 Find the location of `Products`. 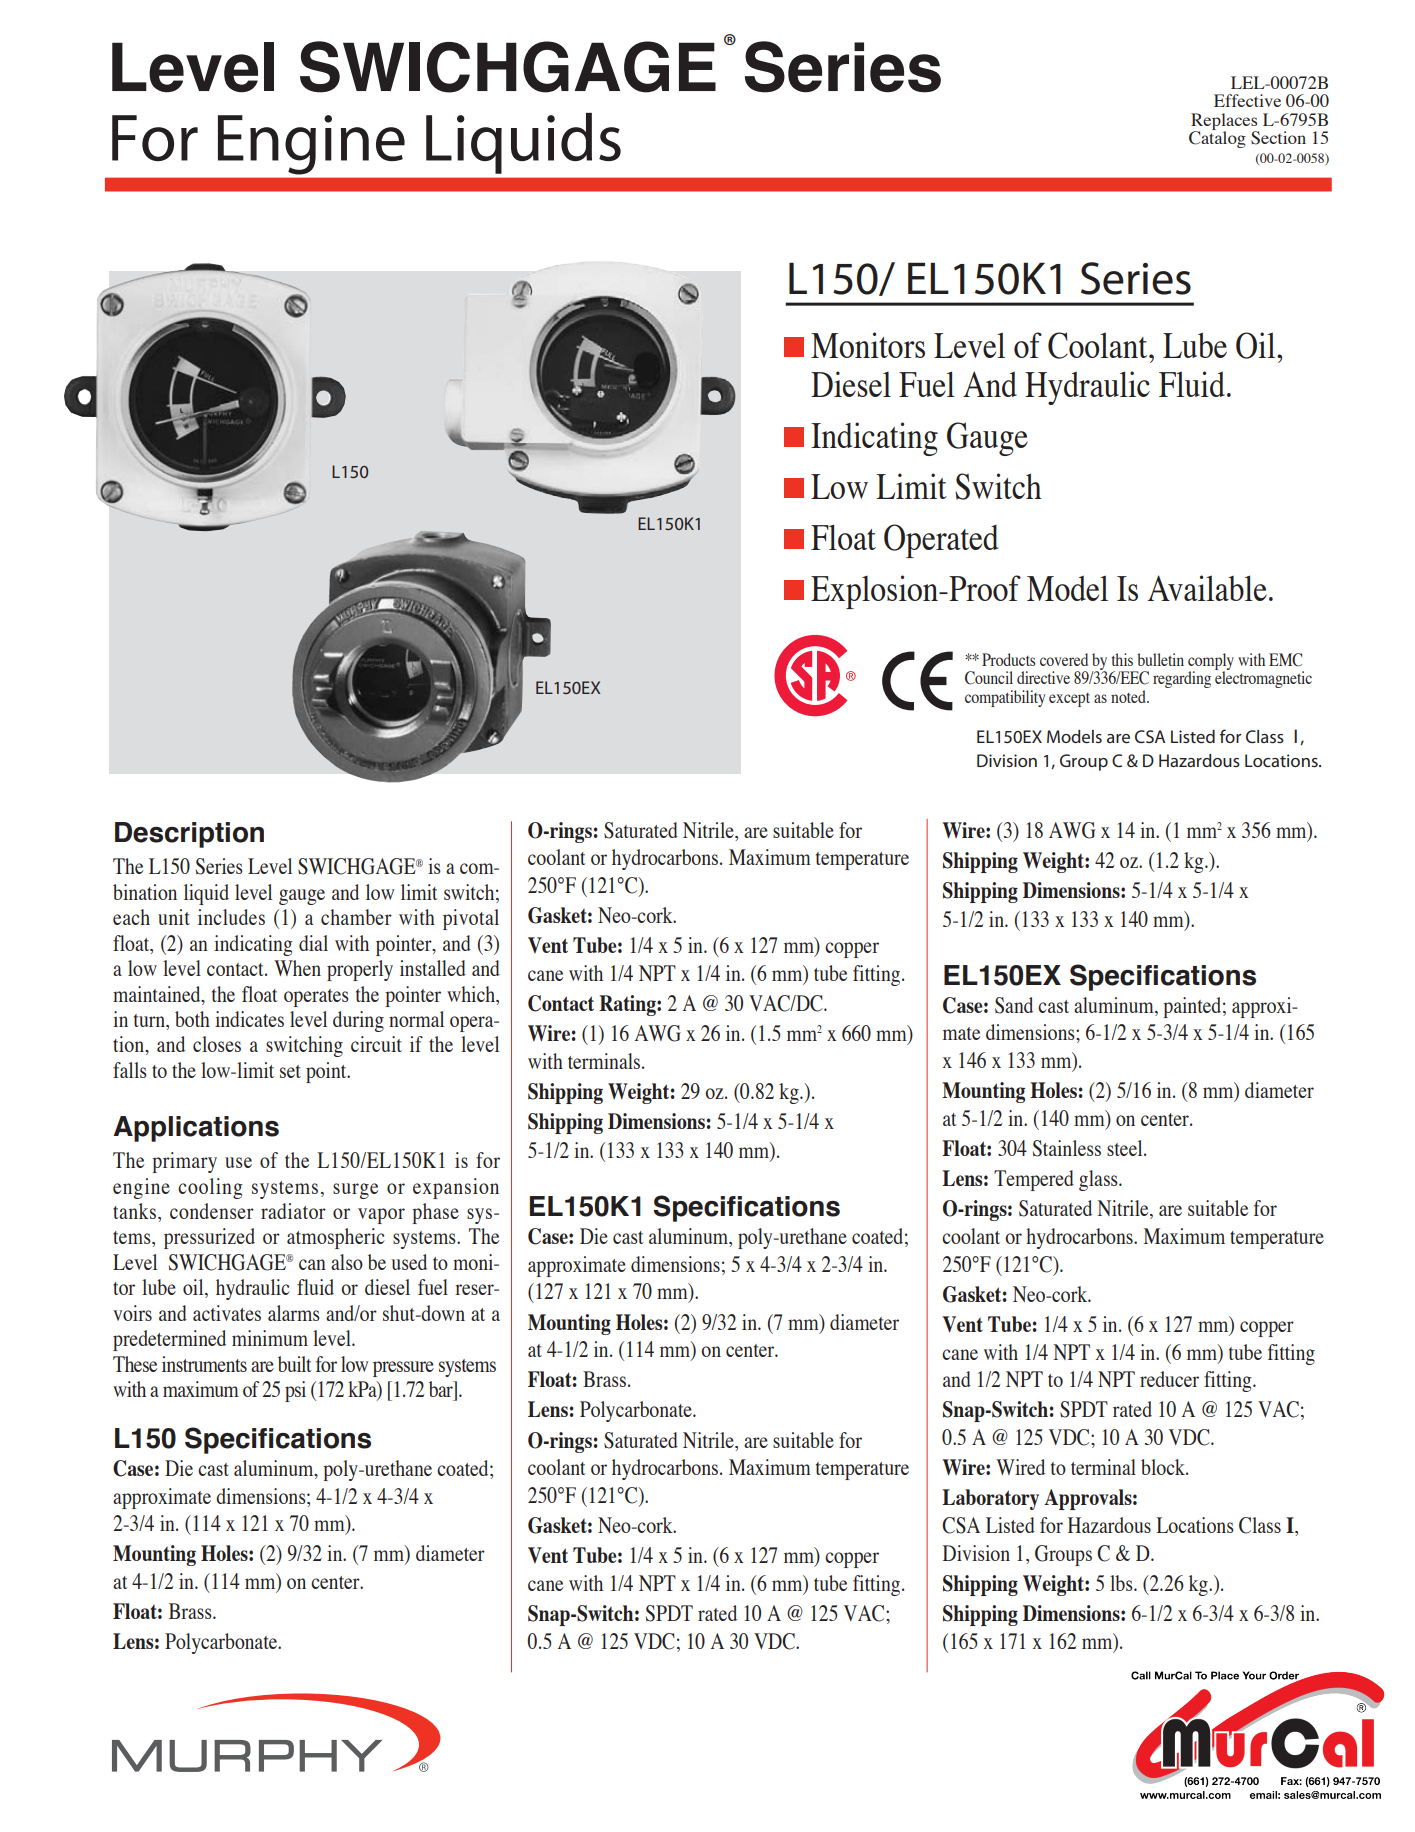

Products is located at coordinates (1008, 659).
